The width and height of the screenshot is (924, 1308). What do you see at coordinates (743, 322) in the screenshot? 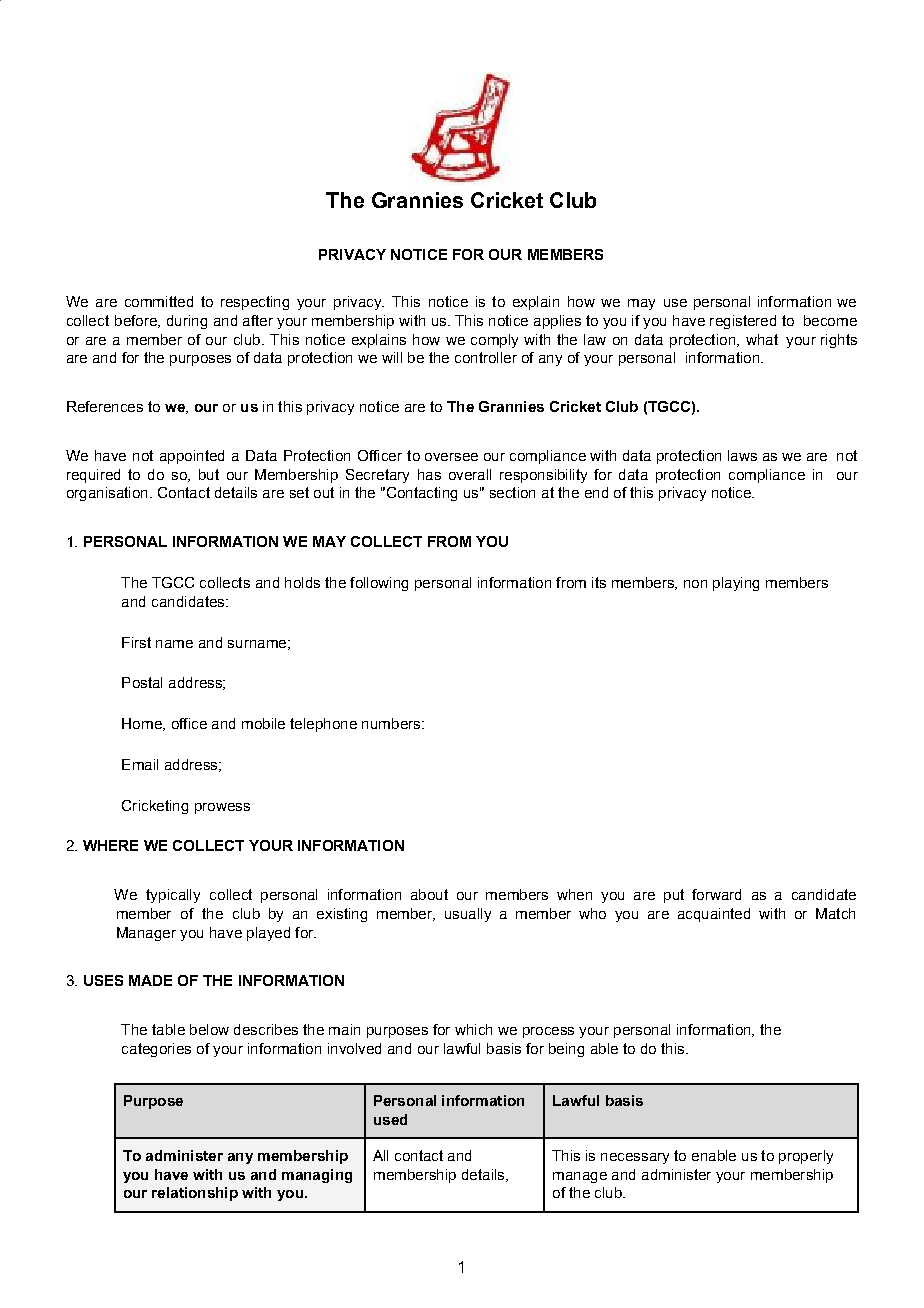
I see `registered` at bounding box center [743, 322].
